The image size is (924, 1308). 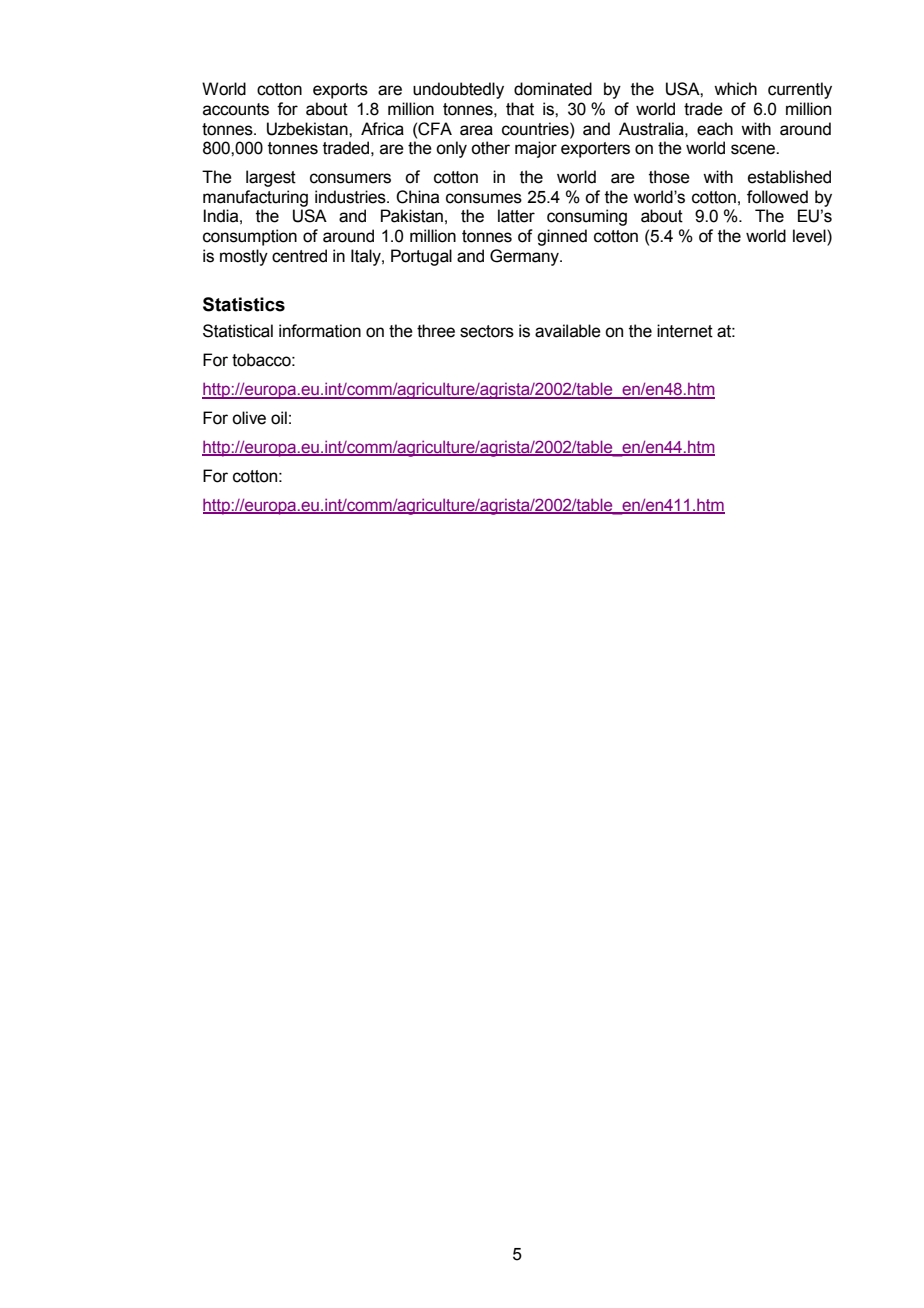 What do you see at coordinates (340, 91) in the image?
I see `exports` at bounding box center [340, 91].
